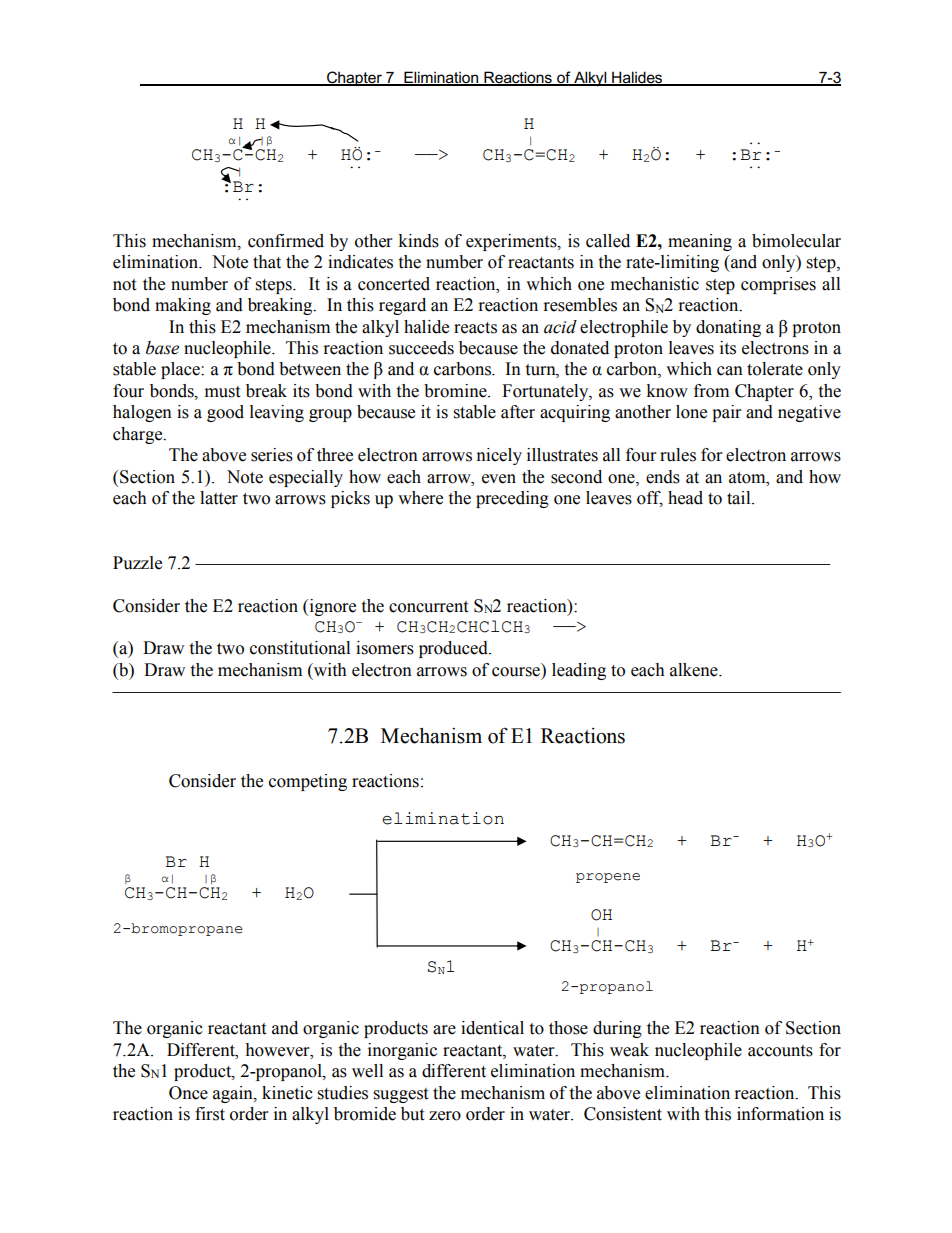  What do you see at coordinates (492, 1028) in the image?
I see `identical` at bounding box center [492, 1028].
